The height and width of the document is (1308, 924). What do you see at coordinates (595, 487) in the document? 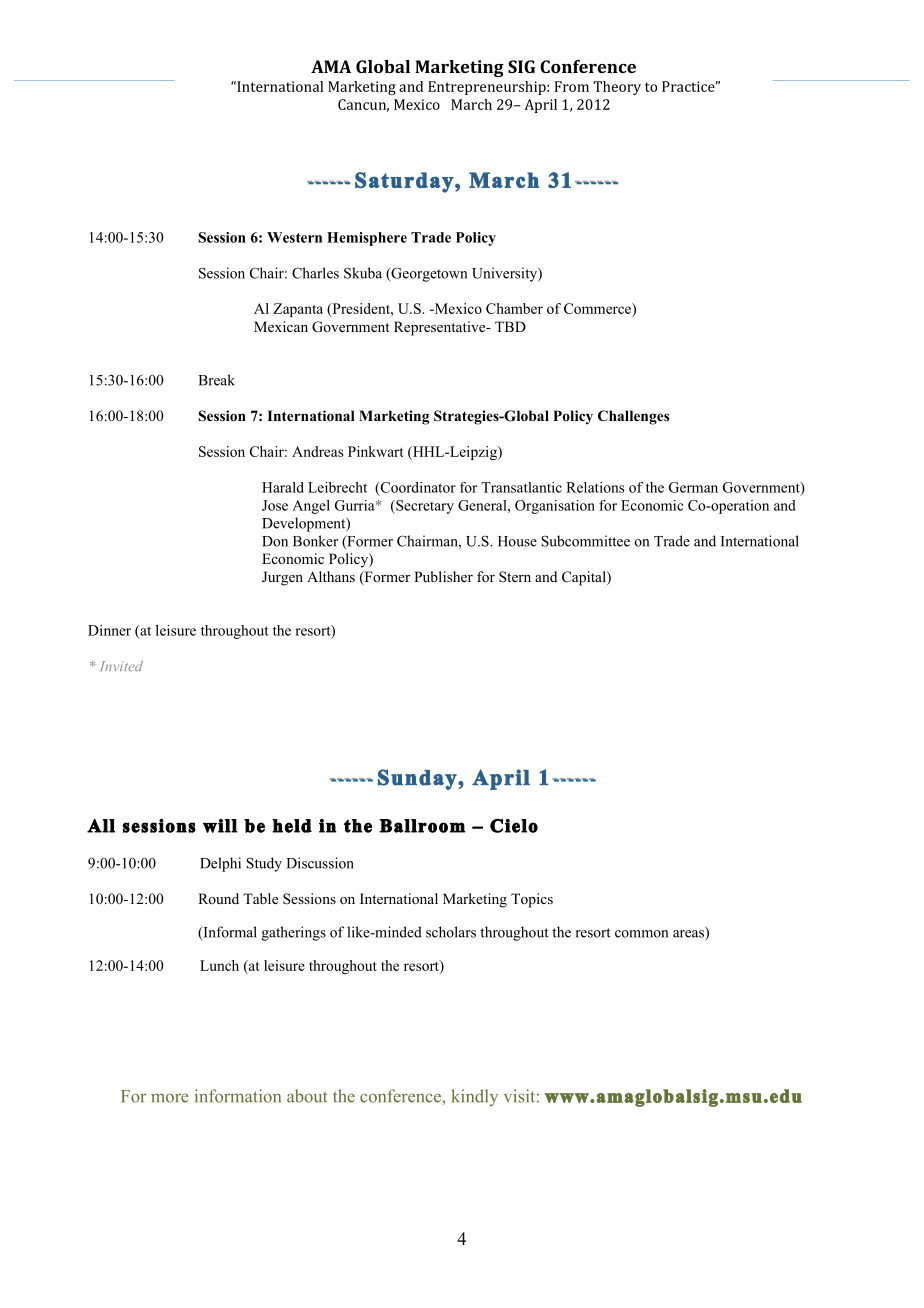
I see `Relations` at bounding box center [595, 487].
